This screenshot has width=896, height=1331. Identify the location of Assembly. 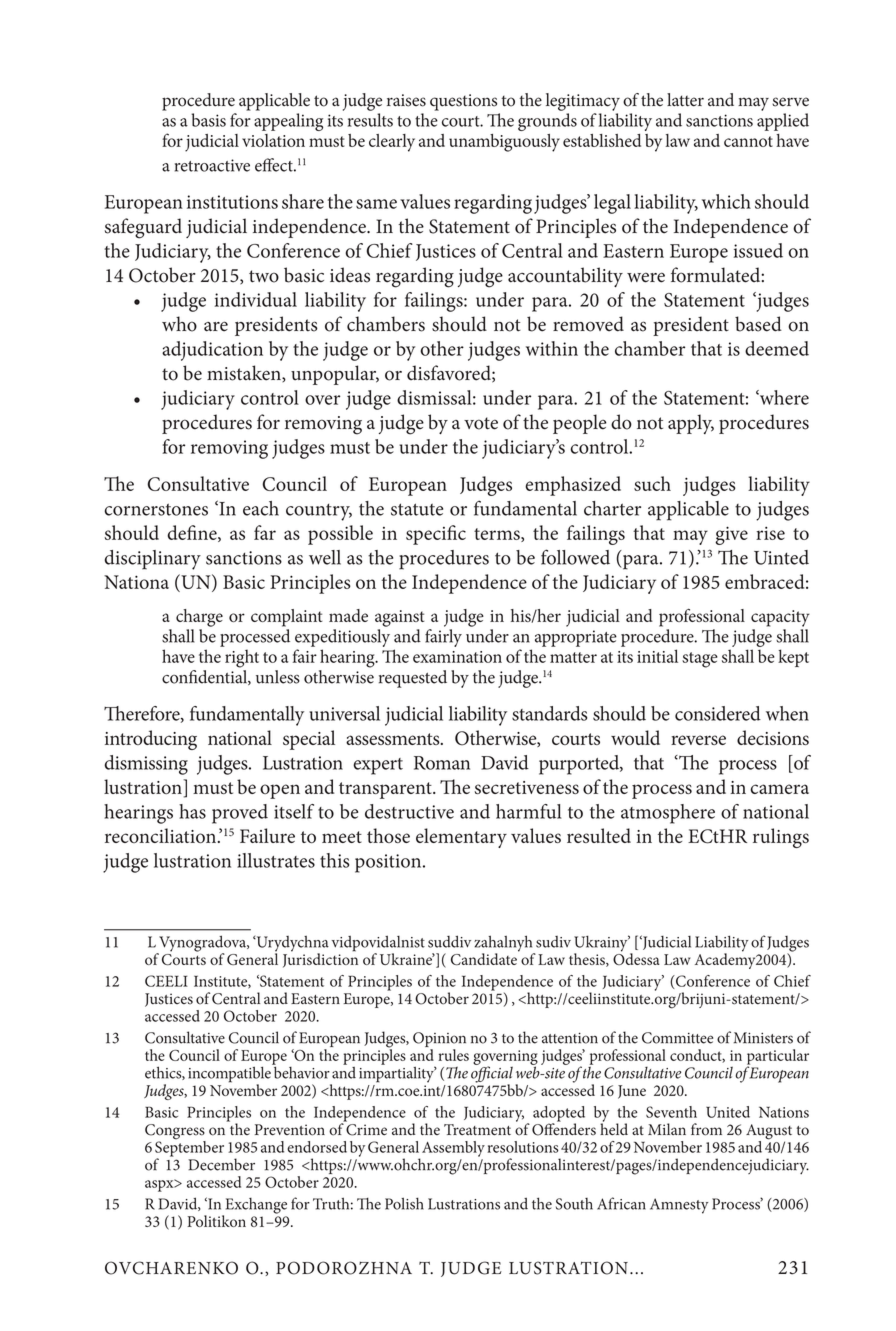
(453, 1149).
